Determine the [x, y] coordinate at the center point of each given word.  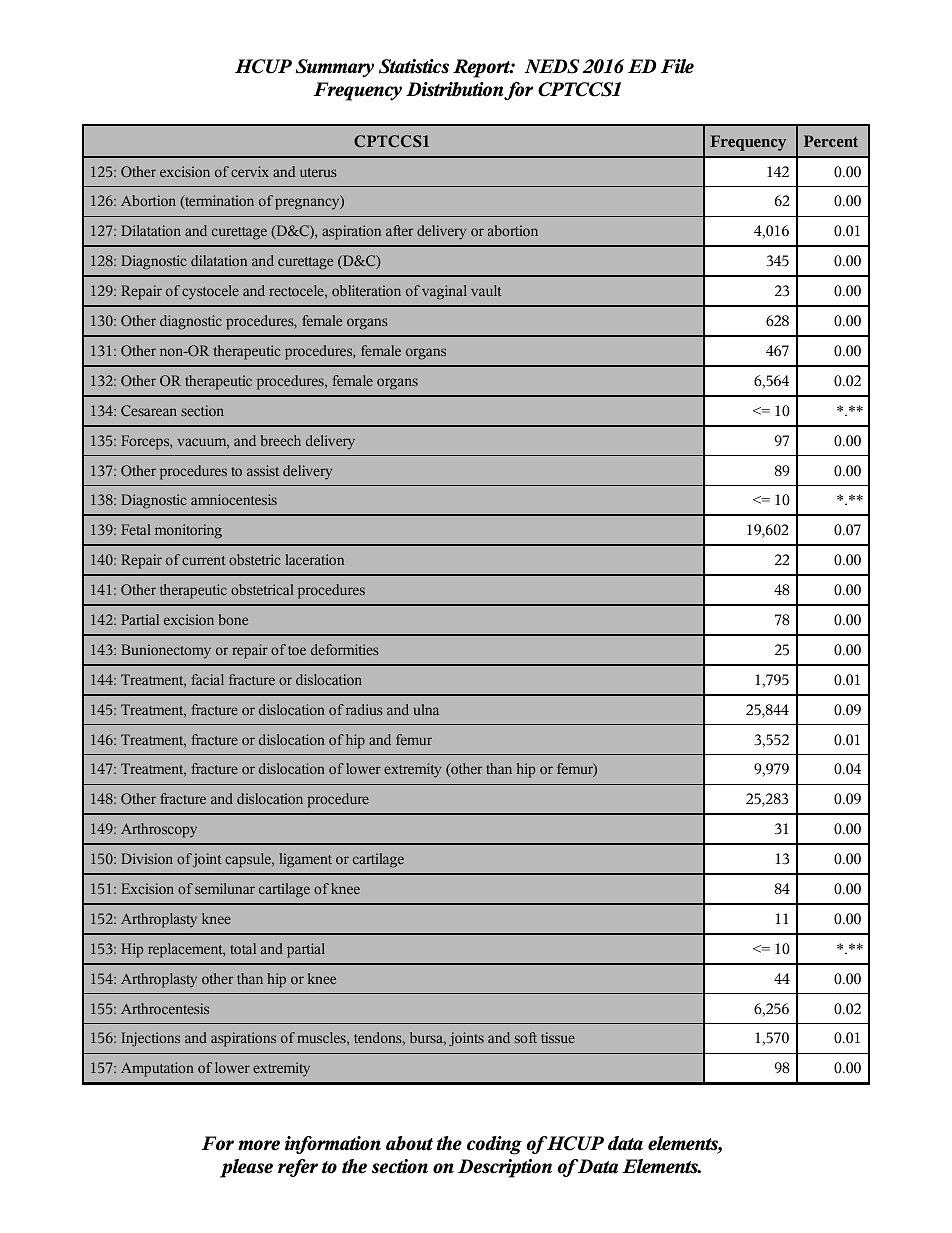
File [677, 66]
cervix [250, 171]
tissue [558, 1037]
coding [494, 1145]
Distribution [455, 89]
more [259, 1145]
